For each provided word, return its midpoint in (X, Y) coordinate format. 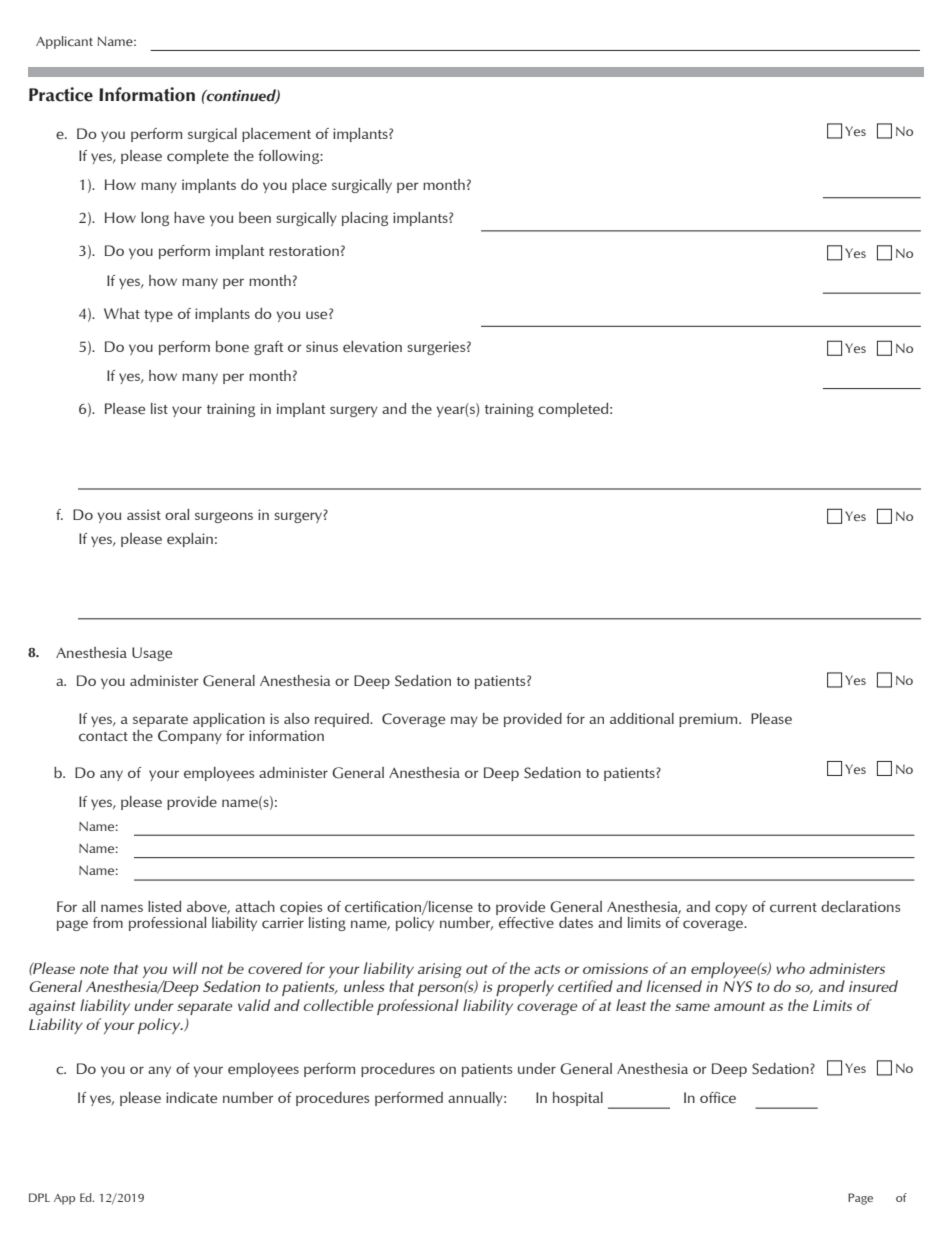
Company (190, 737)
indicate (191, 1098)
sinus (322, 346)
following (289, 157)
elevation (372, 347)
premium (709, 720)
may (464, 721)
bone (232, 347)
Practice (61, 94)
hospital (578, 1099)
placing (365, 219)
